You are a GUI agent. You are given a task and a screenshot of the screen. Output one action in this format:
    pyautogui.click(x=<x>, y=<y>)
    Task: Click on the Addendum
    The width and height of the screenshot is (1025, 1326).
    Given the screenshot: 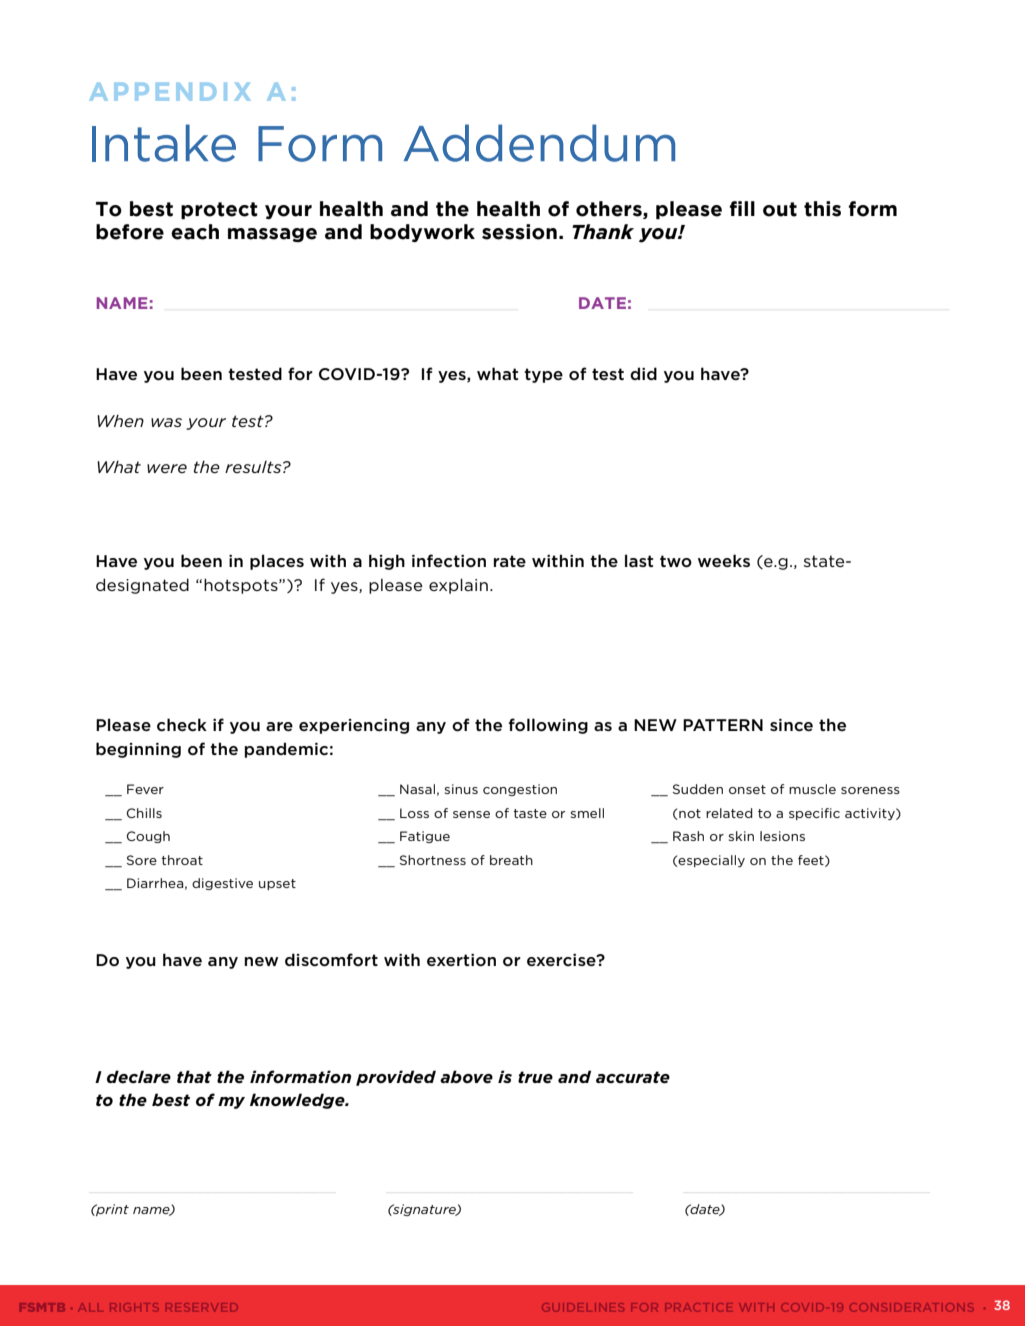 What is the action you would take?
    pyautogui.click(x=539, y=143)
